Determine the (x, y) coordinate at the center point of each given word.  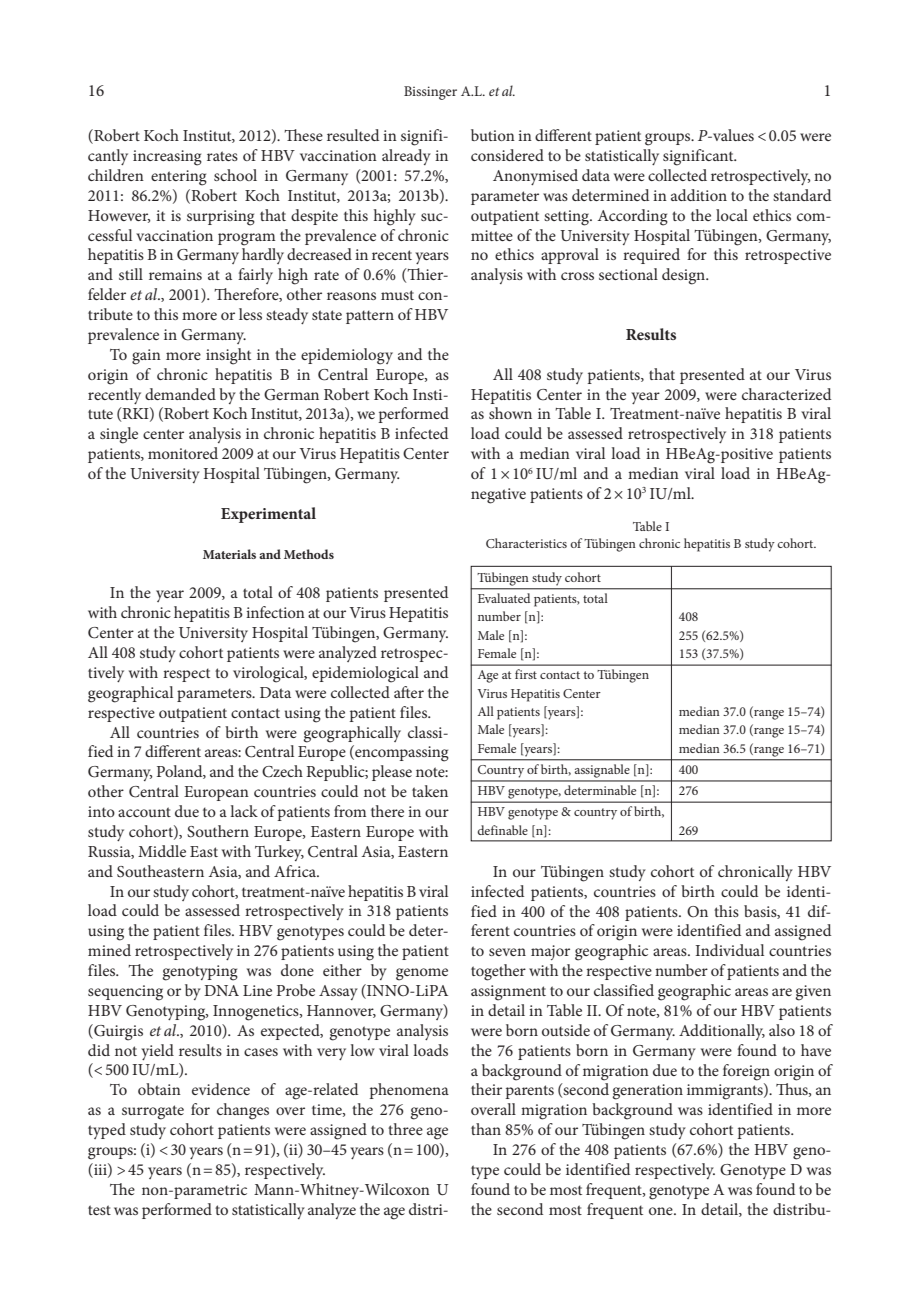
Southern (218, 831)
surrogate (153, 1112)
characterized (786, 394)
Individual (730, 950)
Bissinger (430, 93)
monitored (183, 453)
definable (502, 830)
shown (510, 413)
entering (179, 178)
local (732, 215)
